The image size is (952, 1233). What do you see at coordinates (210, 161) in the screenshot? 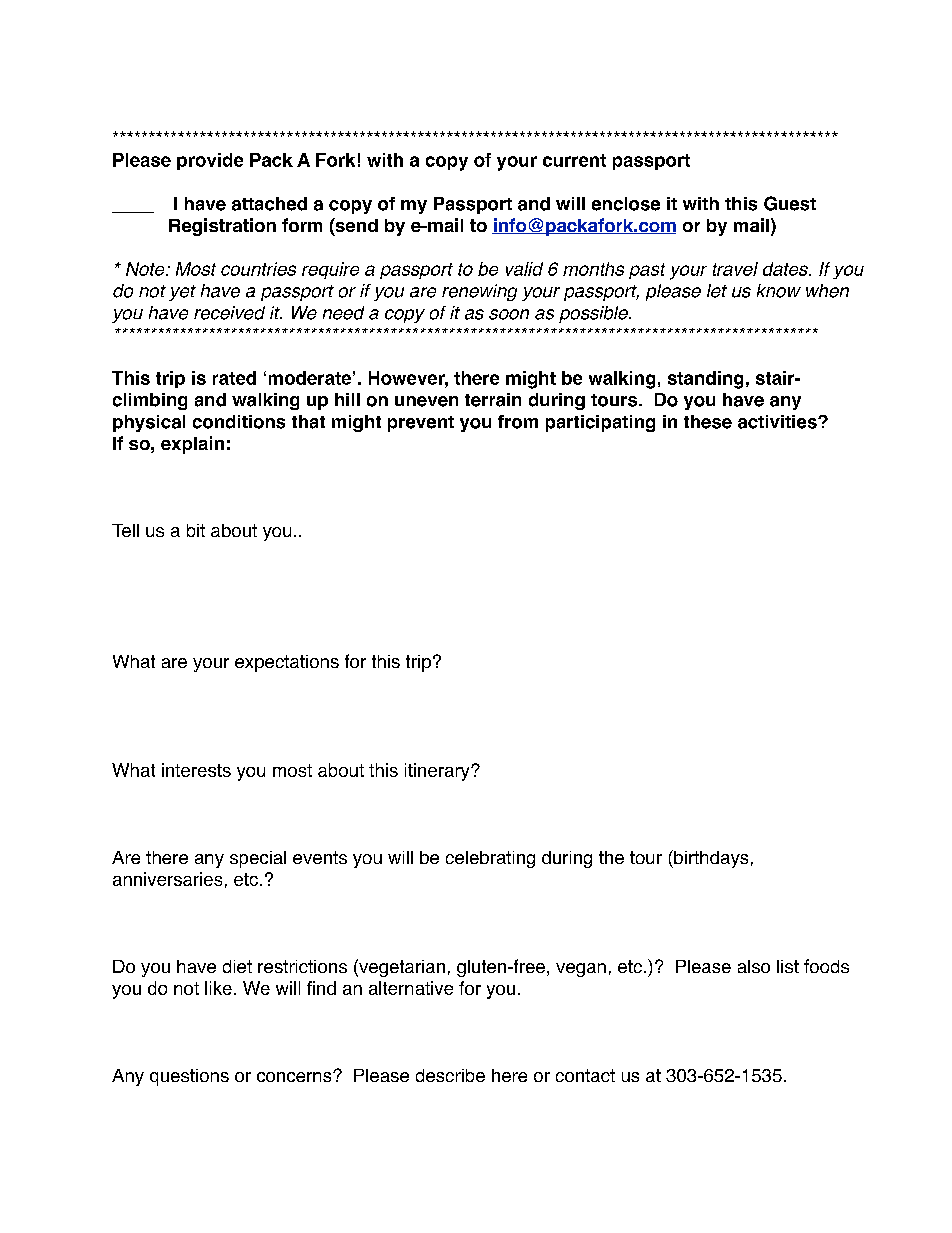
I see `provide` at bounding box center [210, 161].
